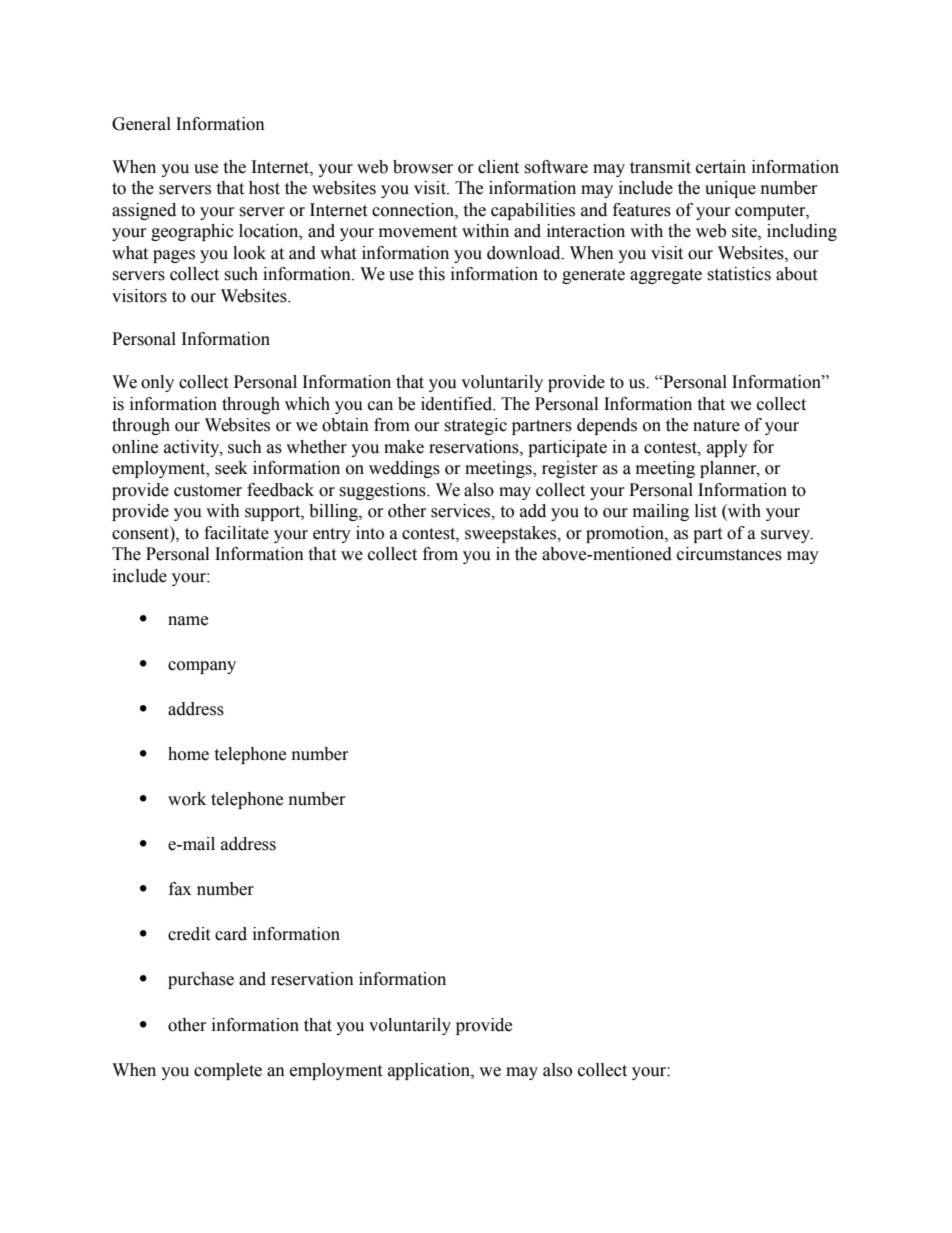 This document has width=952, height=1233. What do you see at coordinates (721, 167) in the document?
I see `certain` at bounding box center [721, 167].
